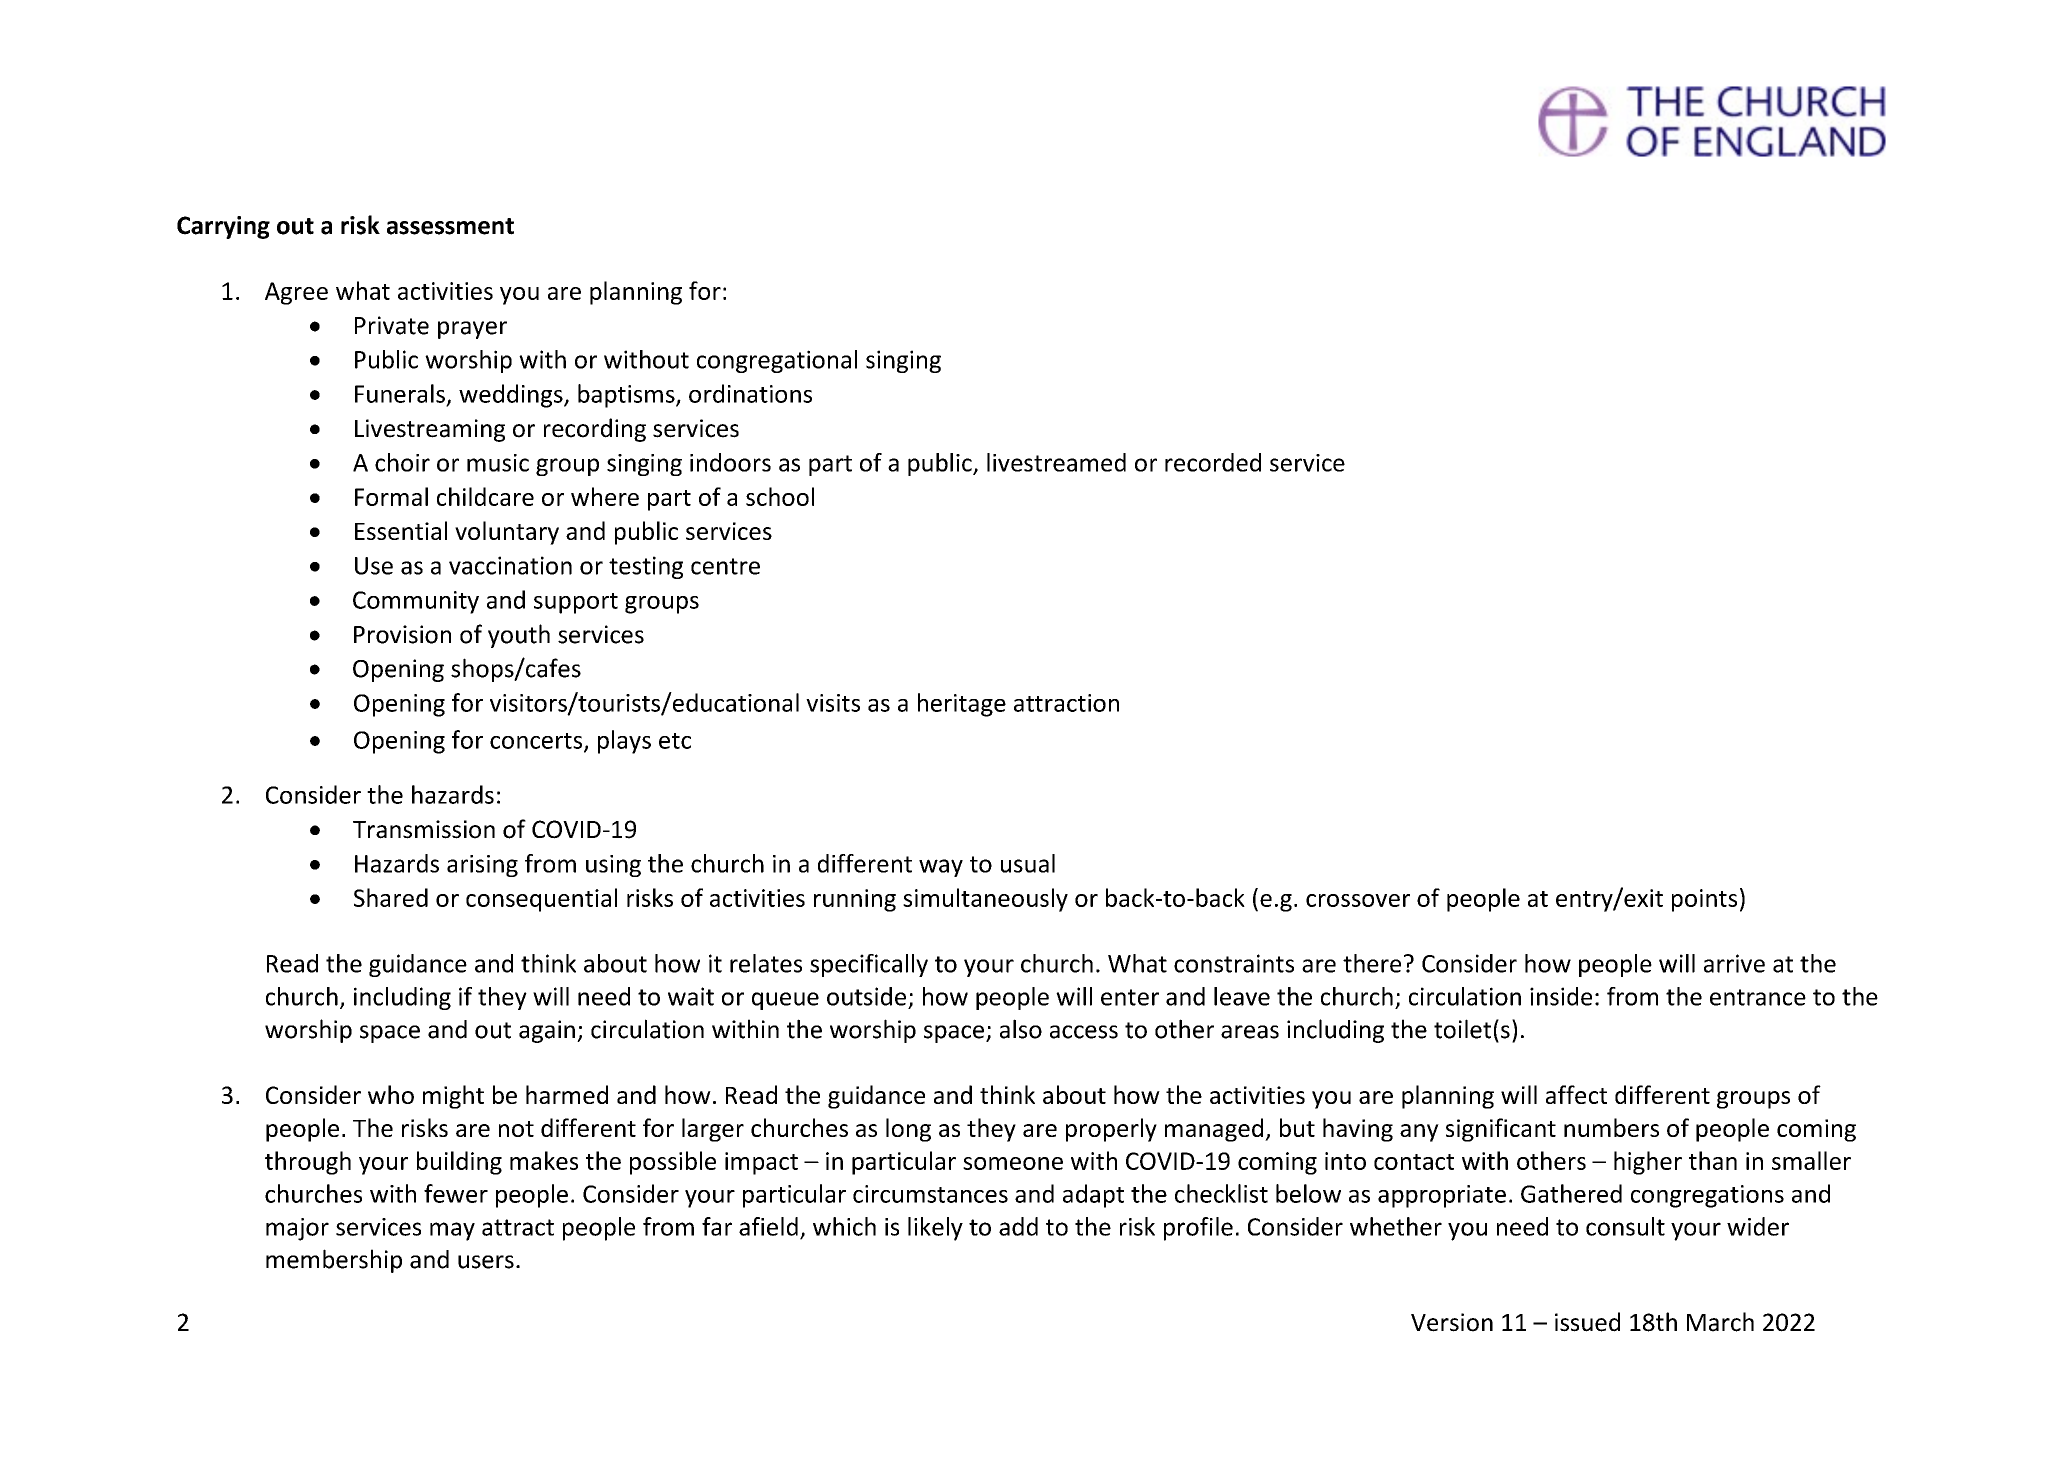  What do you see at coordinates (486, 1262) in the image?
I see `users` at bounding box center [486, 1262].
